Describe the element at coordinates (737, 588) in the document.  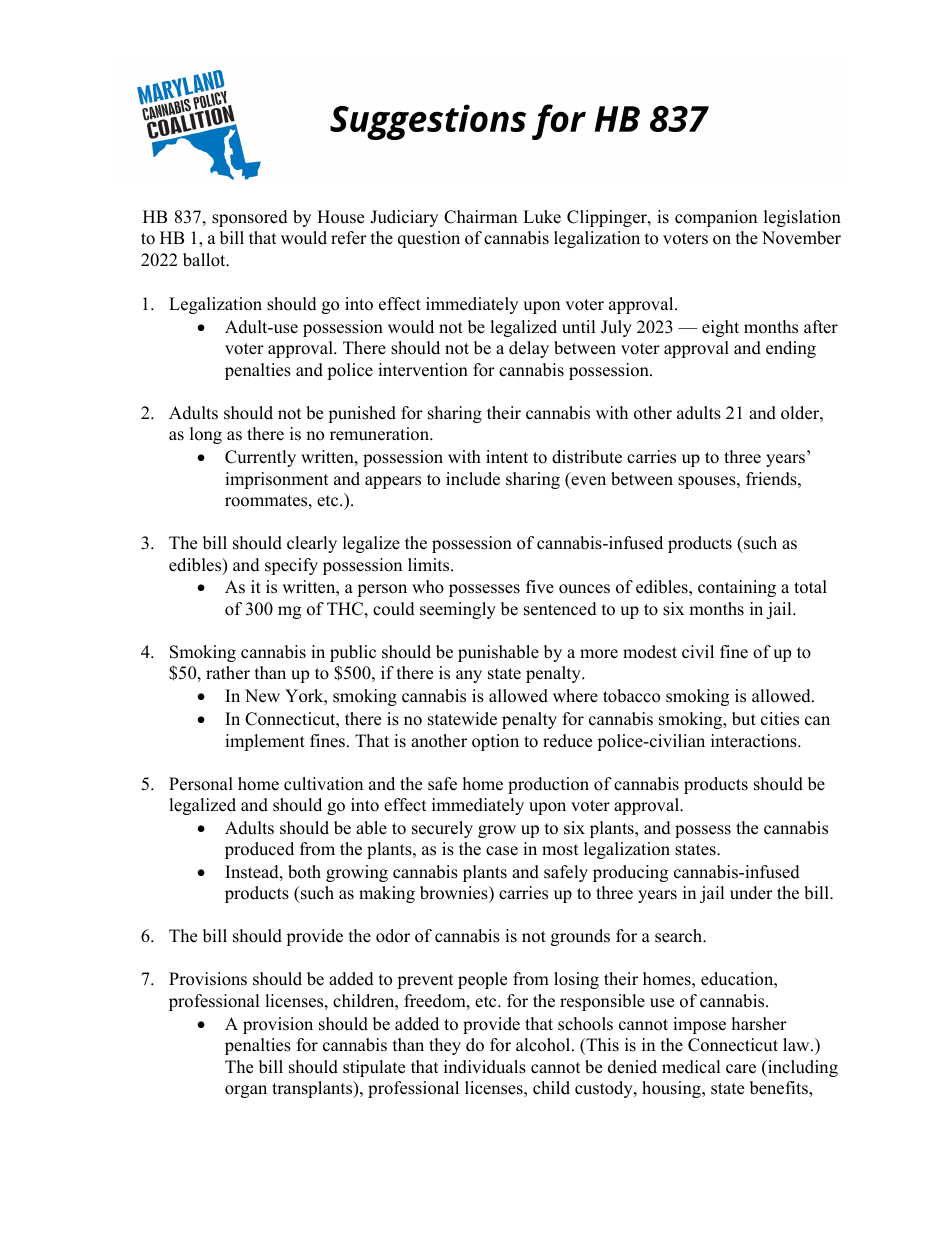
I see `containing` at that location.
